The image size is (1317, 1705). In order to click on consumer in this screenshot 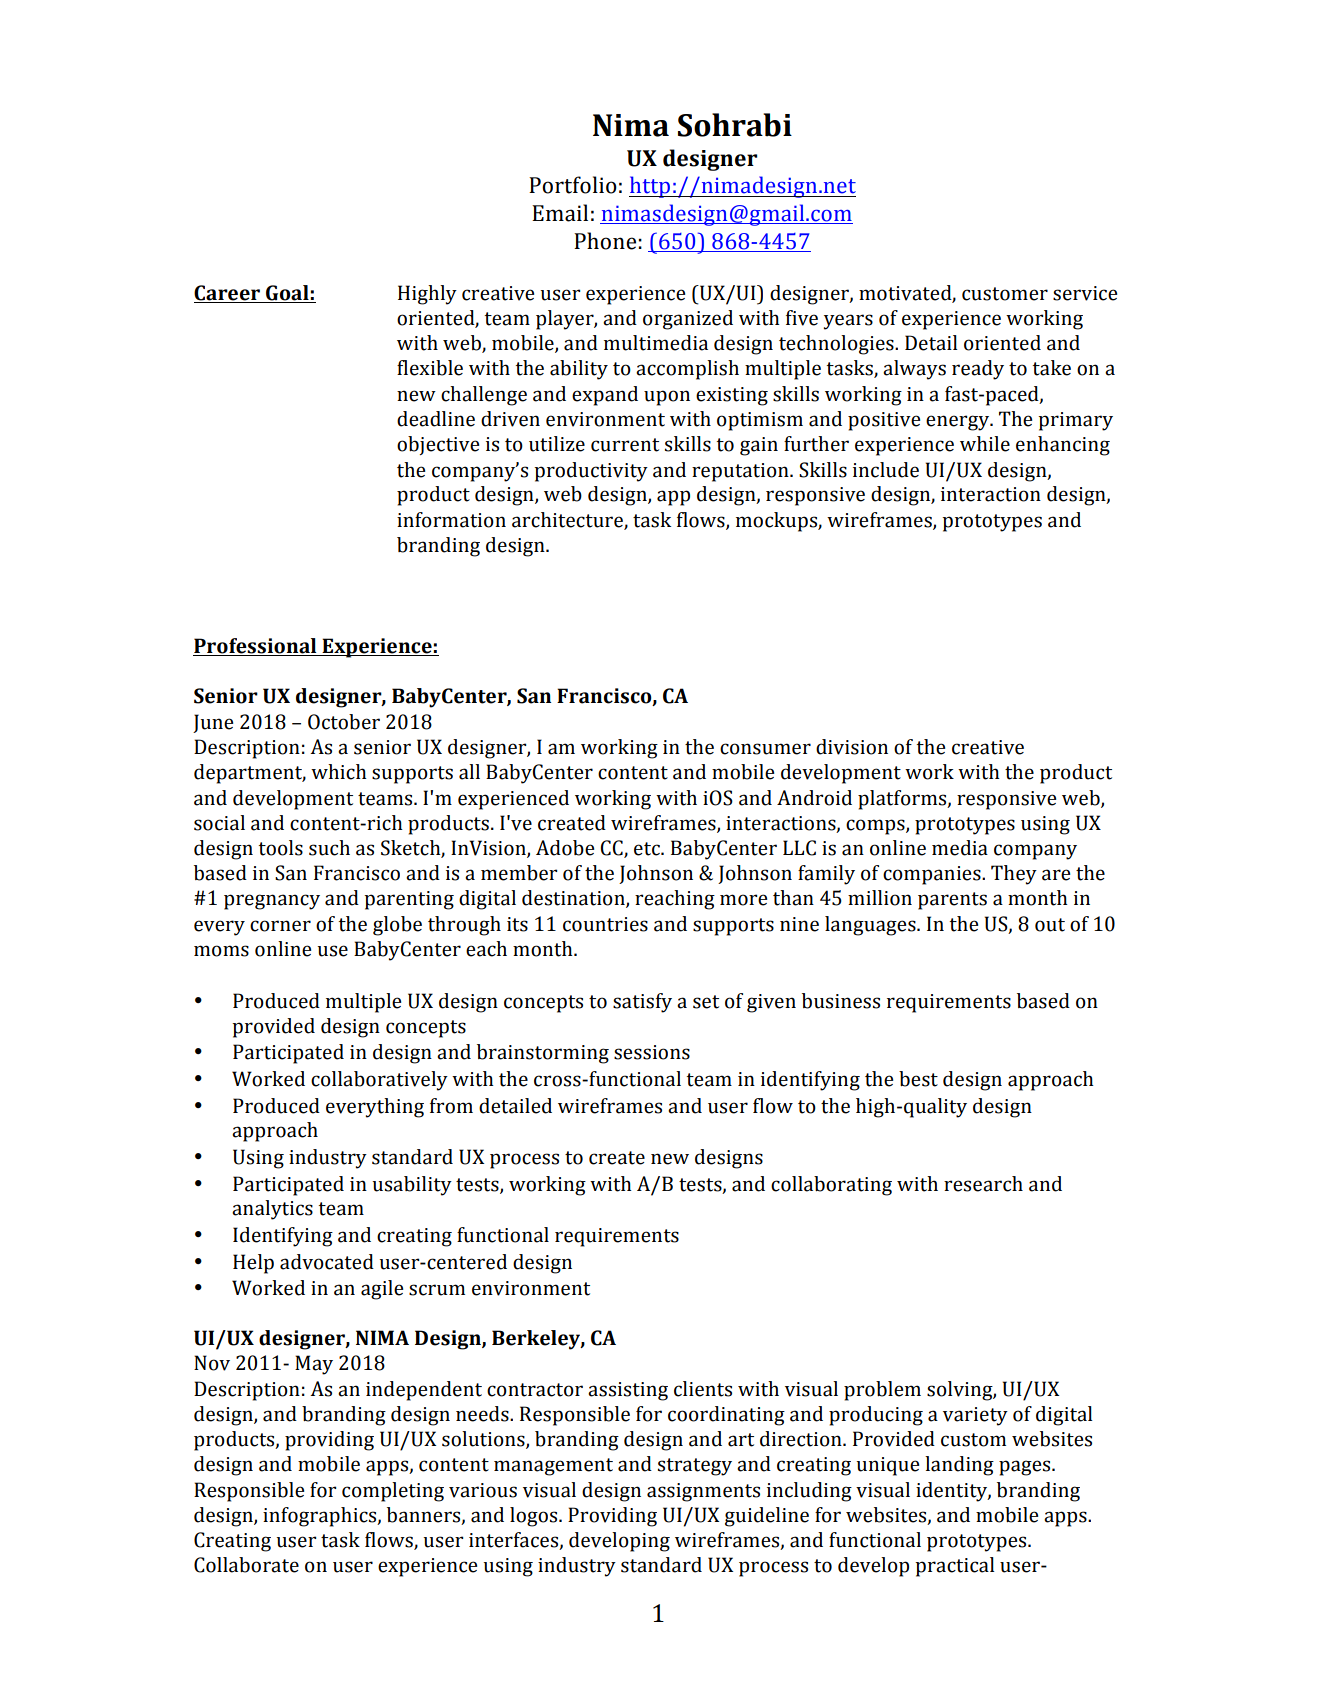, I will do `click(765, 749)`.
